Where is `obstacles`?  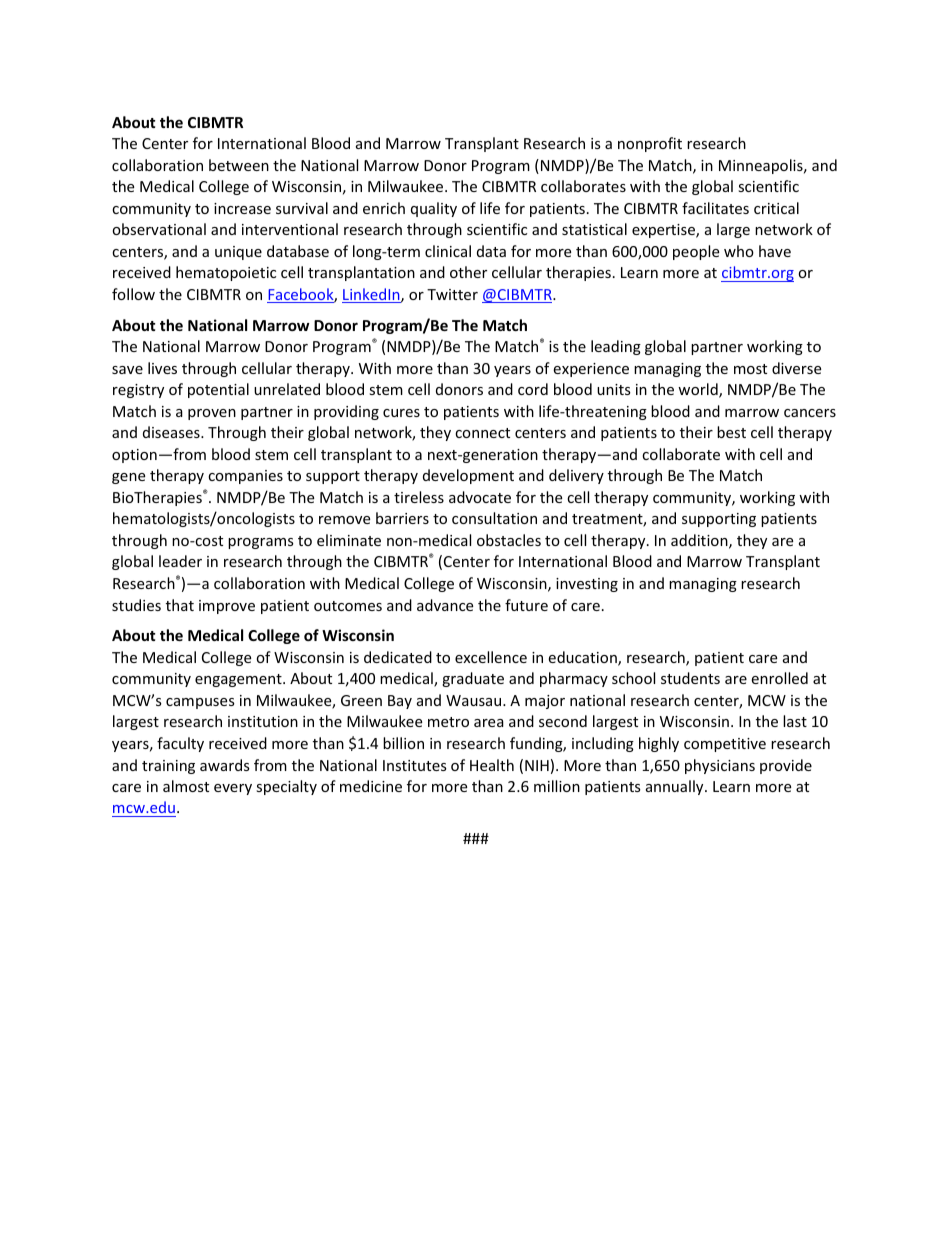 obstacles is located at coordinates (509, 540).
